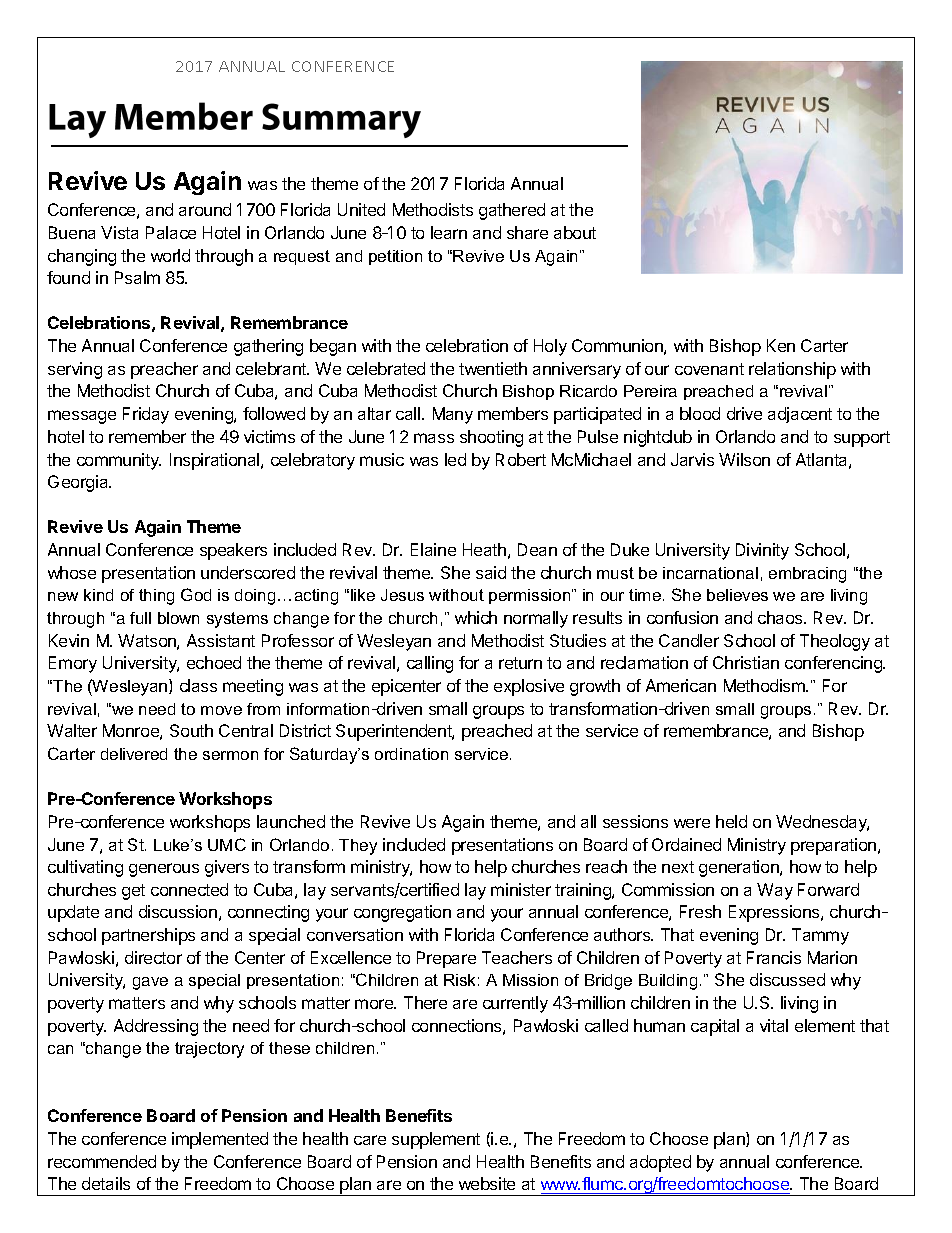  I want to click on class, so click(198, 685).
